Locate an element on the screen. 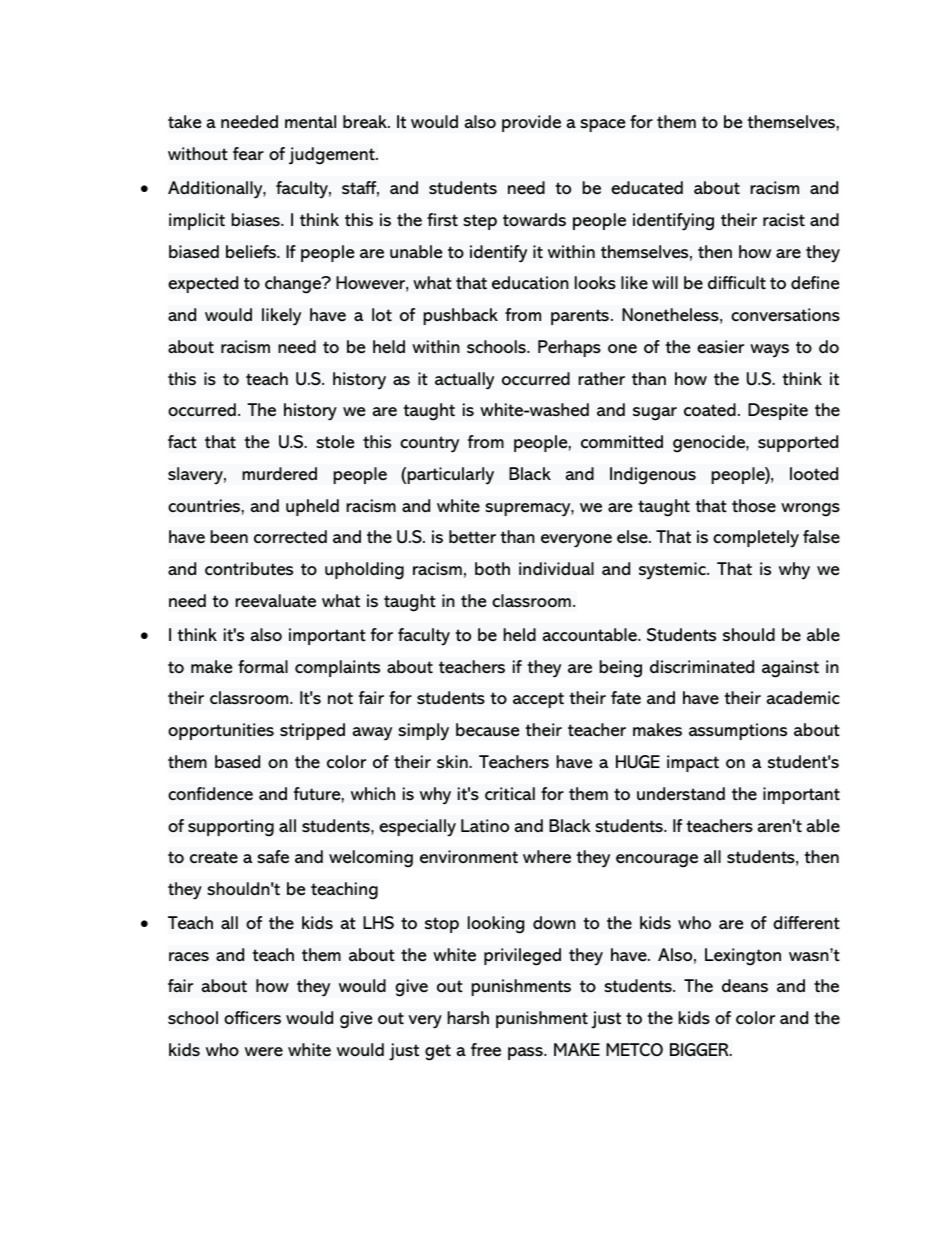  reevaluate is located at coordinates (276, 601).
